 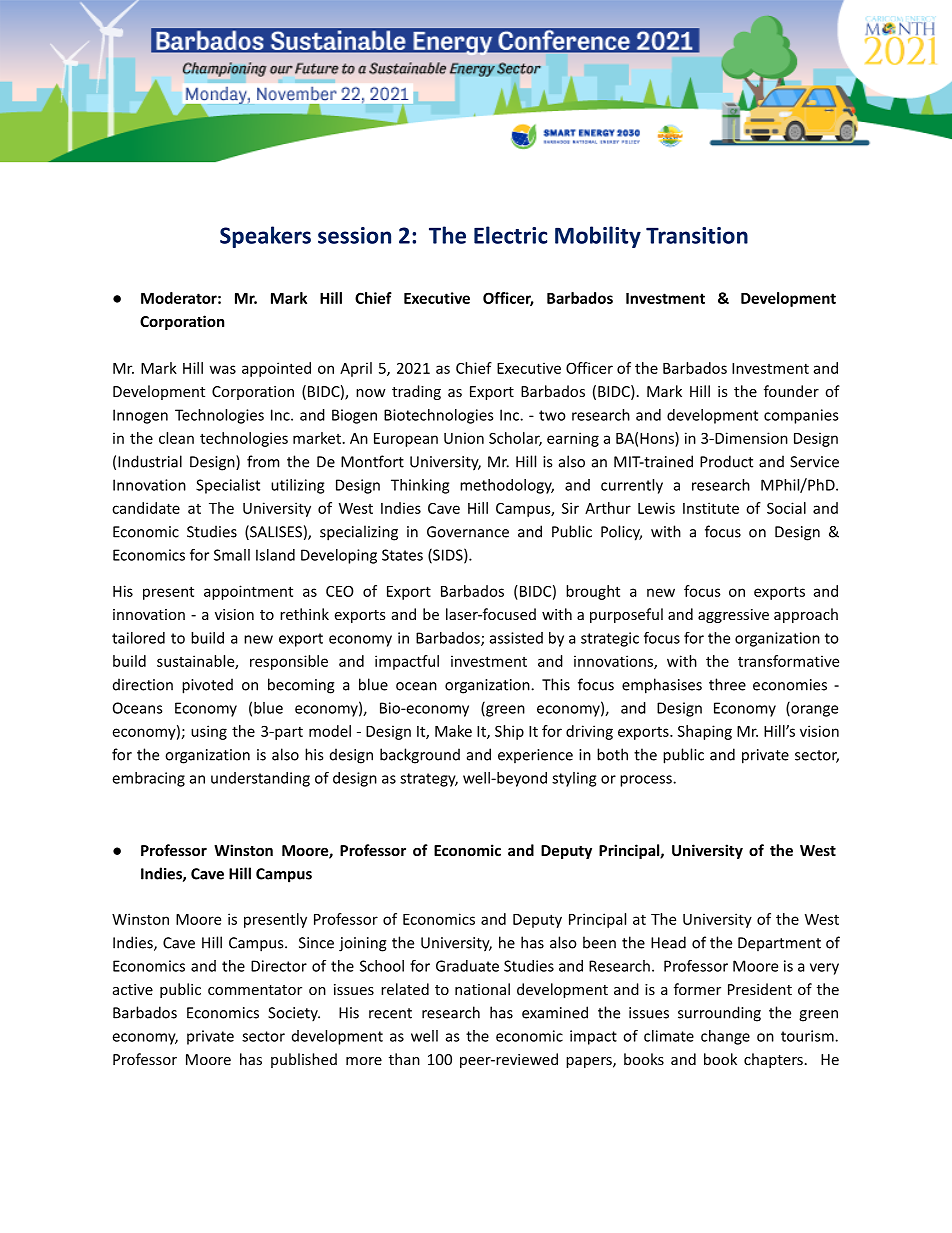 I want to click on national, so click(x=482, y=989).
